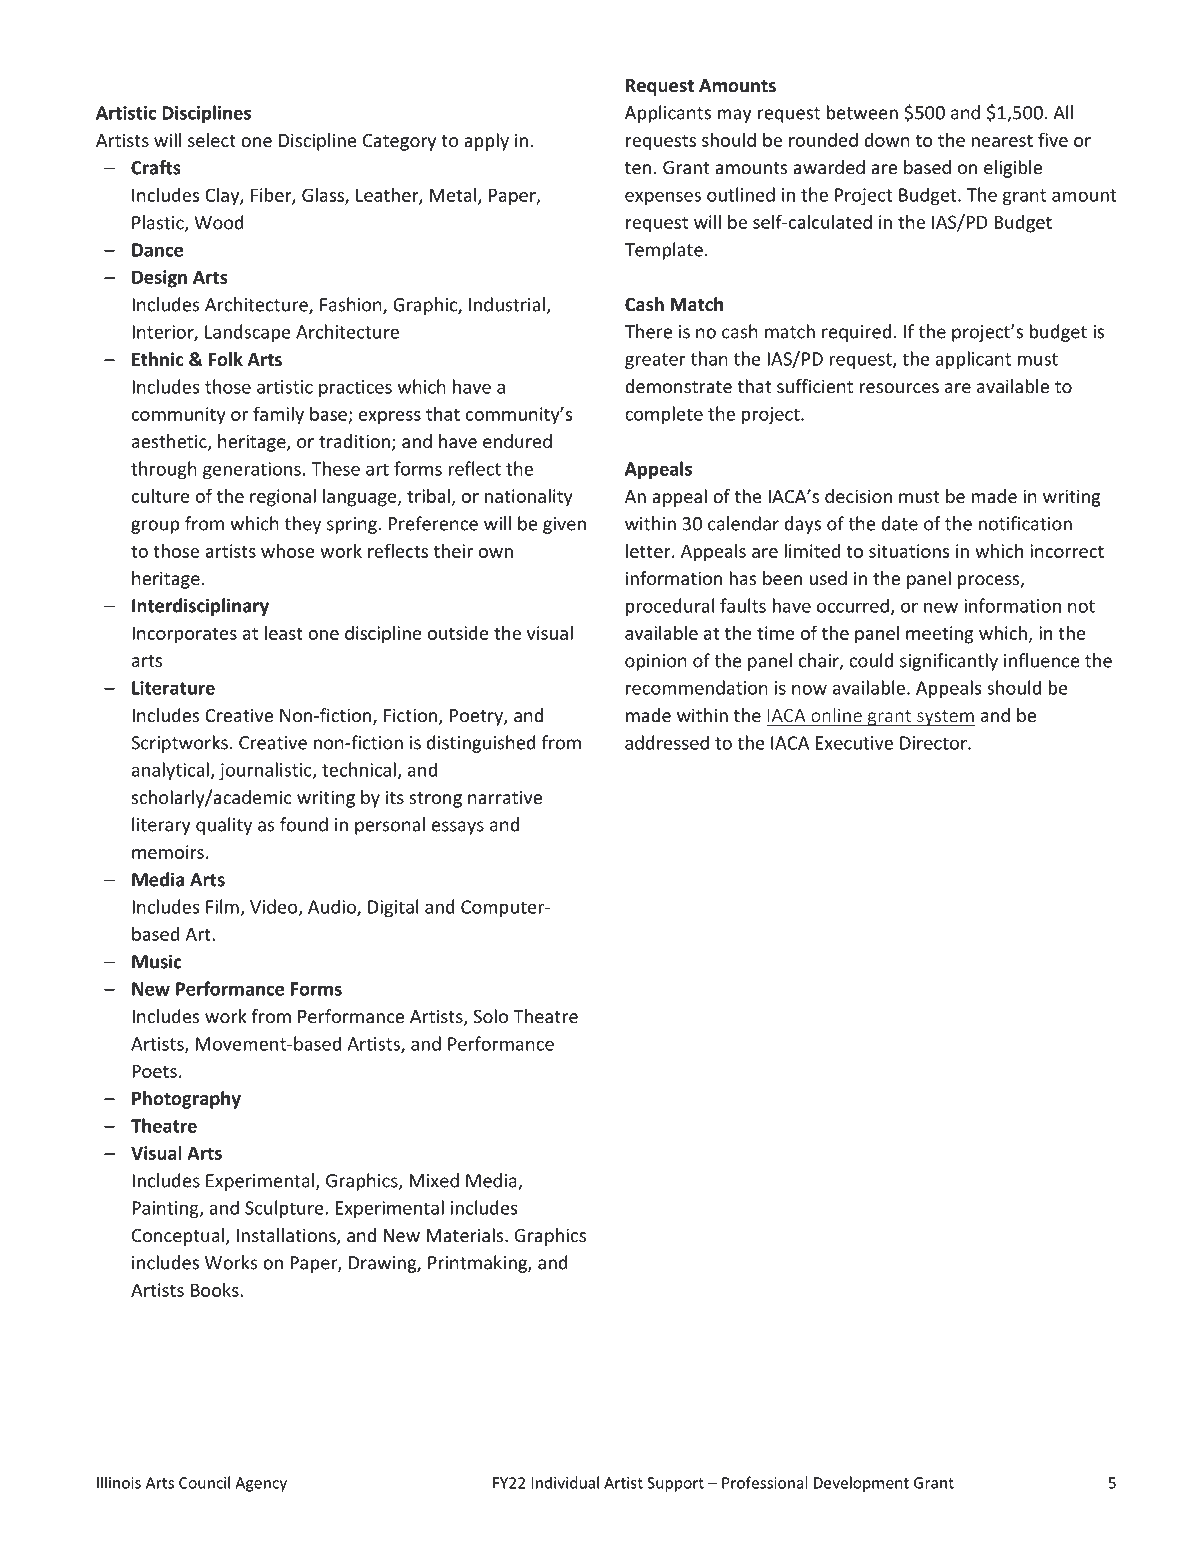 Image resolution: width=1197 pixels, height=1549 pixels. What do you see at coordinates (1002, 140) in the image?
I see `nearest` at bounding box center [1002, 140].
